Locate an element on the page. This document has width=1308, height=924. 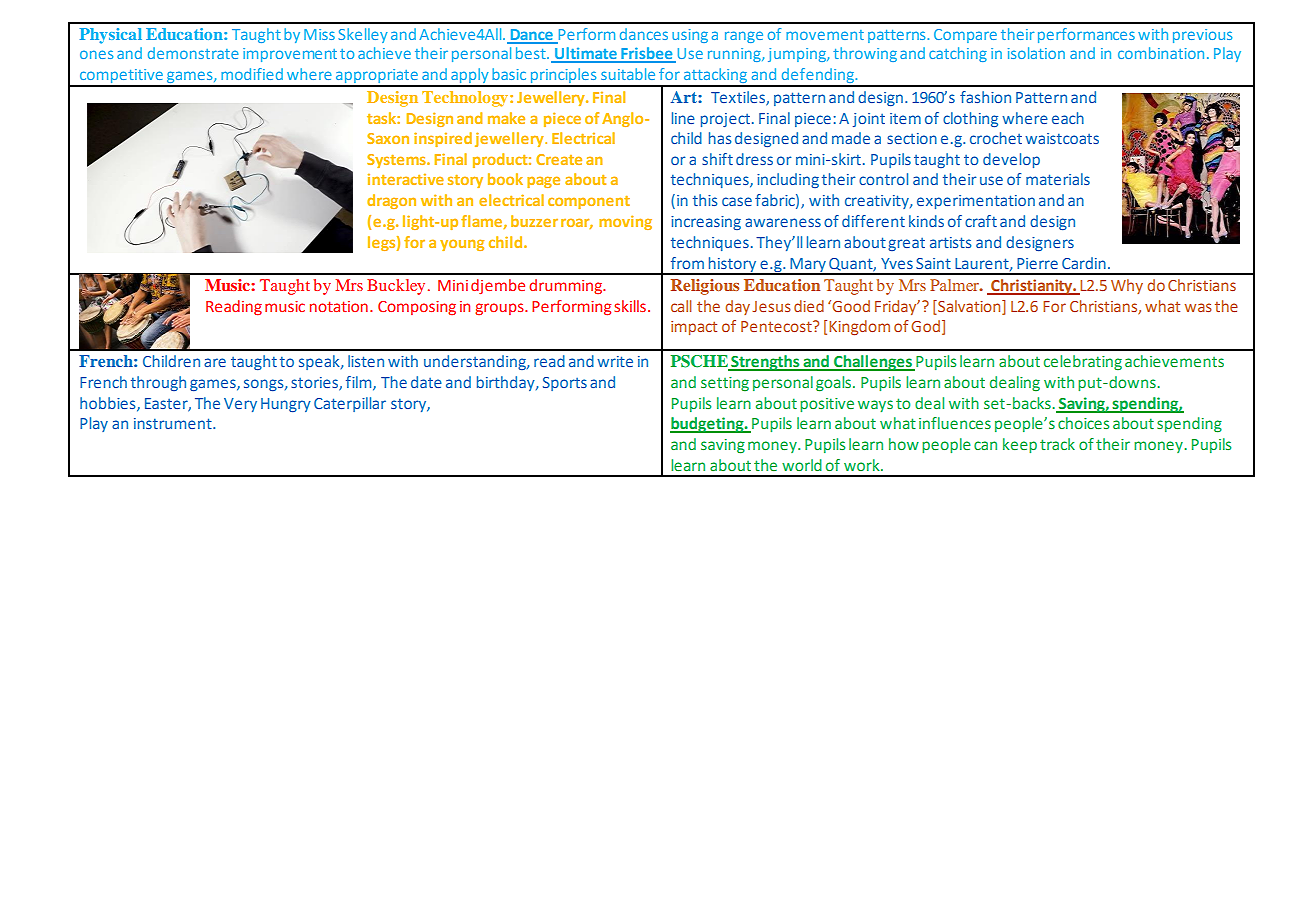
interactive is located at coordinates (406, 179).
